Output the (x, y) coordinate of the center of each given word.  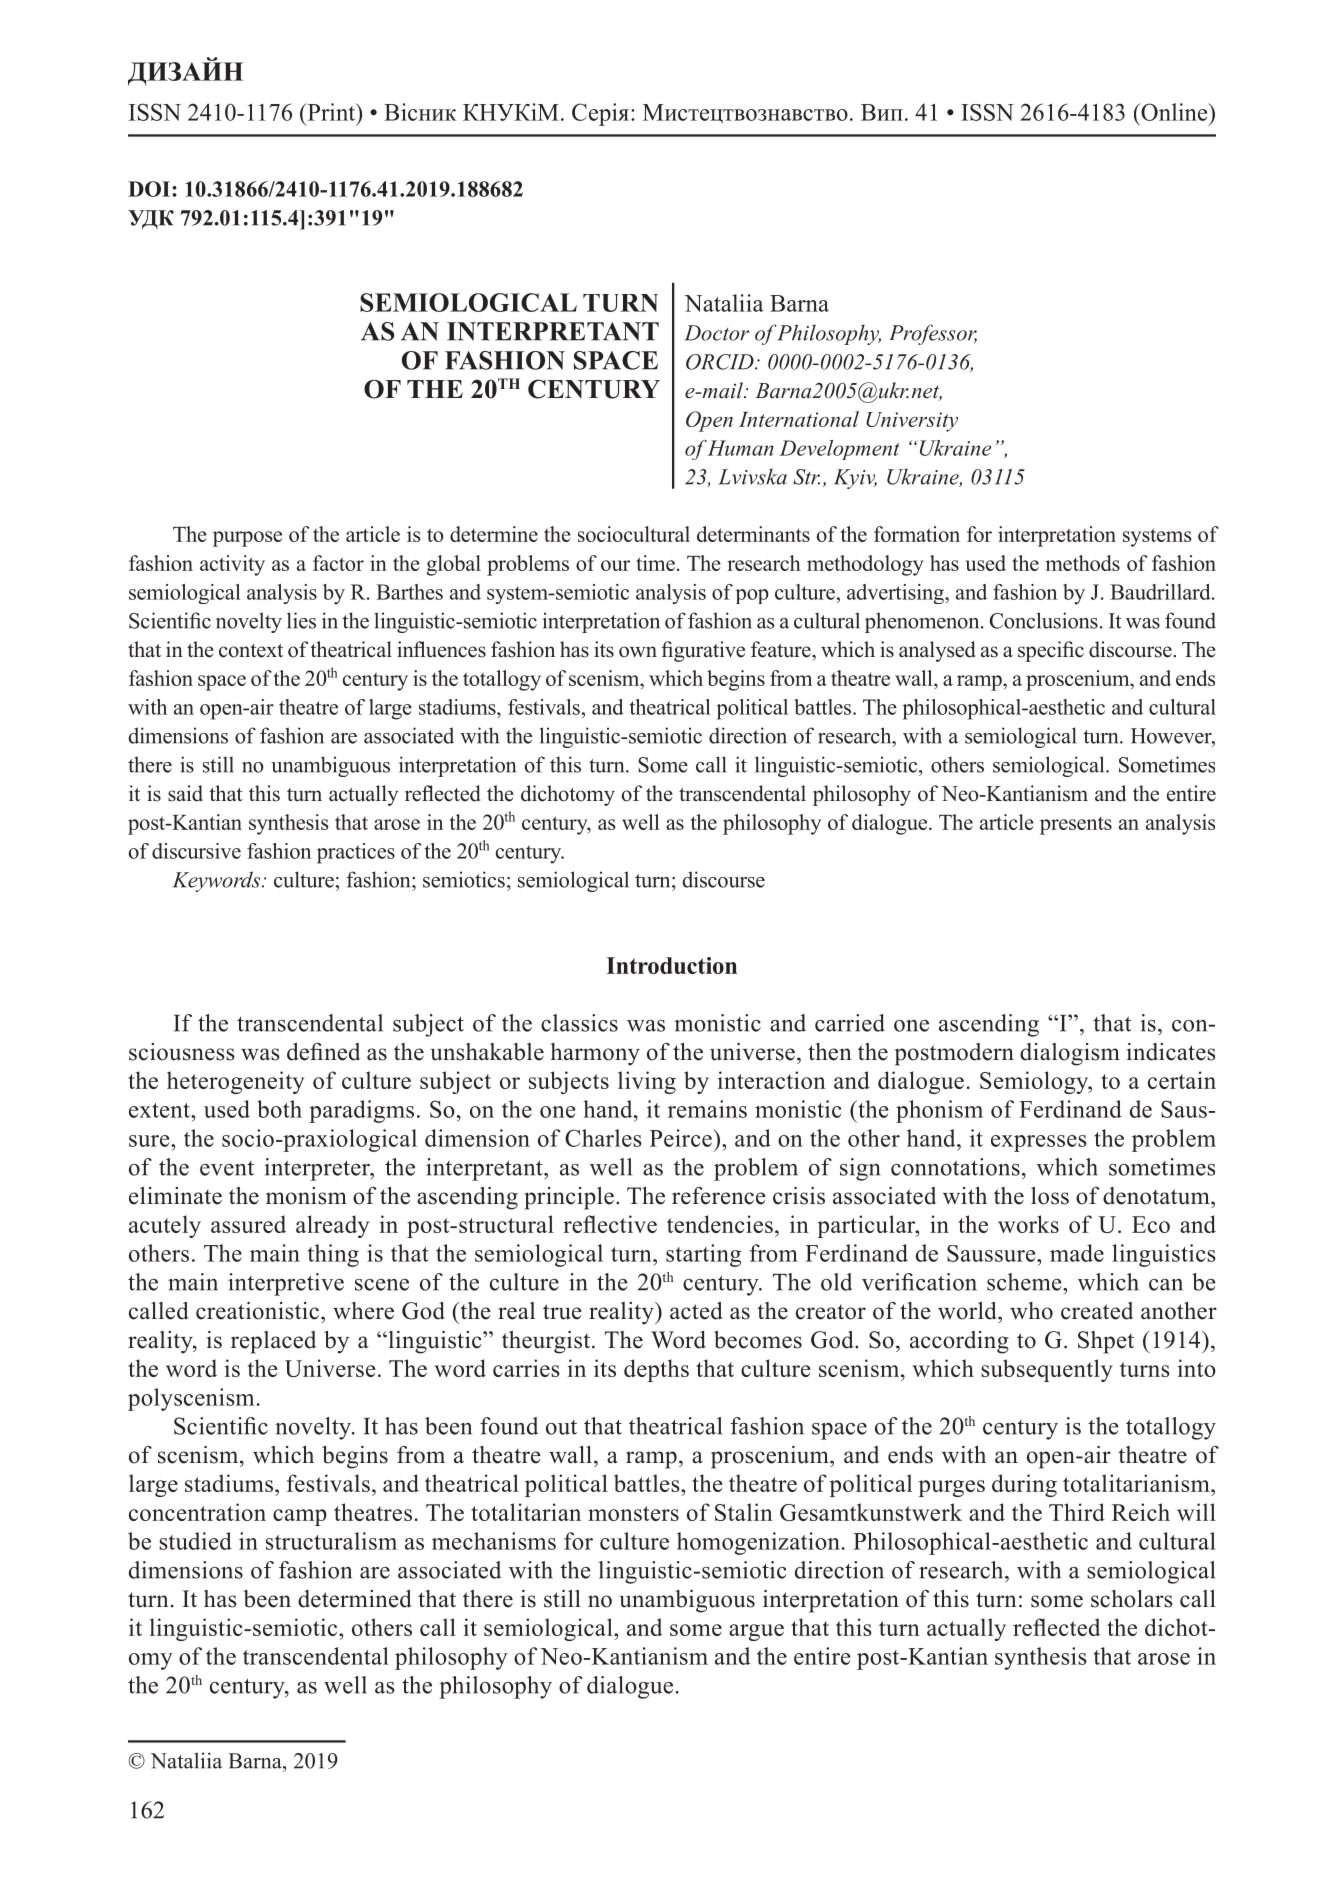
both (279, 1109)
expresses (1039, 1143)
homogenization (758, 1543)
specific (1051, 651)
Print (331, 112)
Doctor (716, 333)
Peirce (682, 1138)
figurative (703, 651)
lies (301, 620)
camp (300, 1517)
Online (1174, 112)
